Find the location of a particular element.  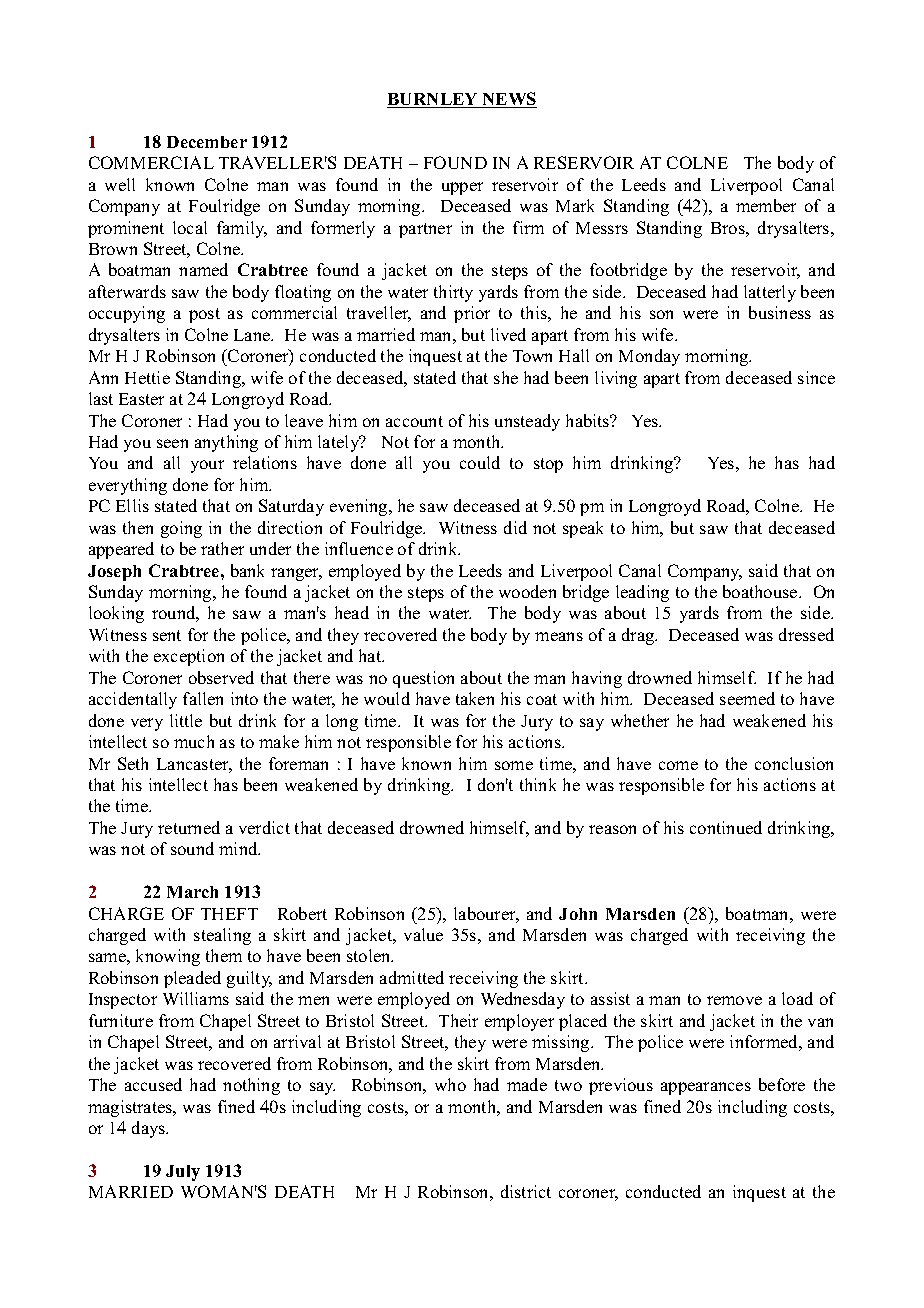

member is located at coordinates (766, 205).
